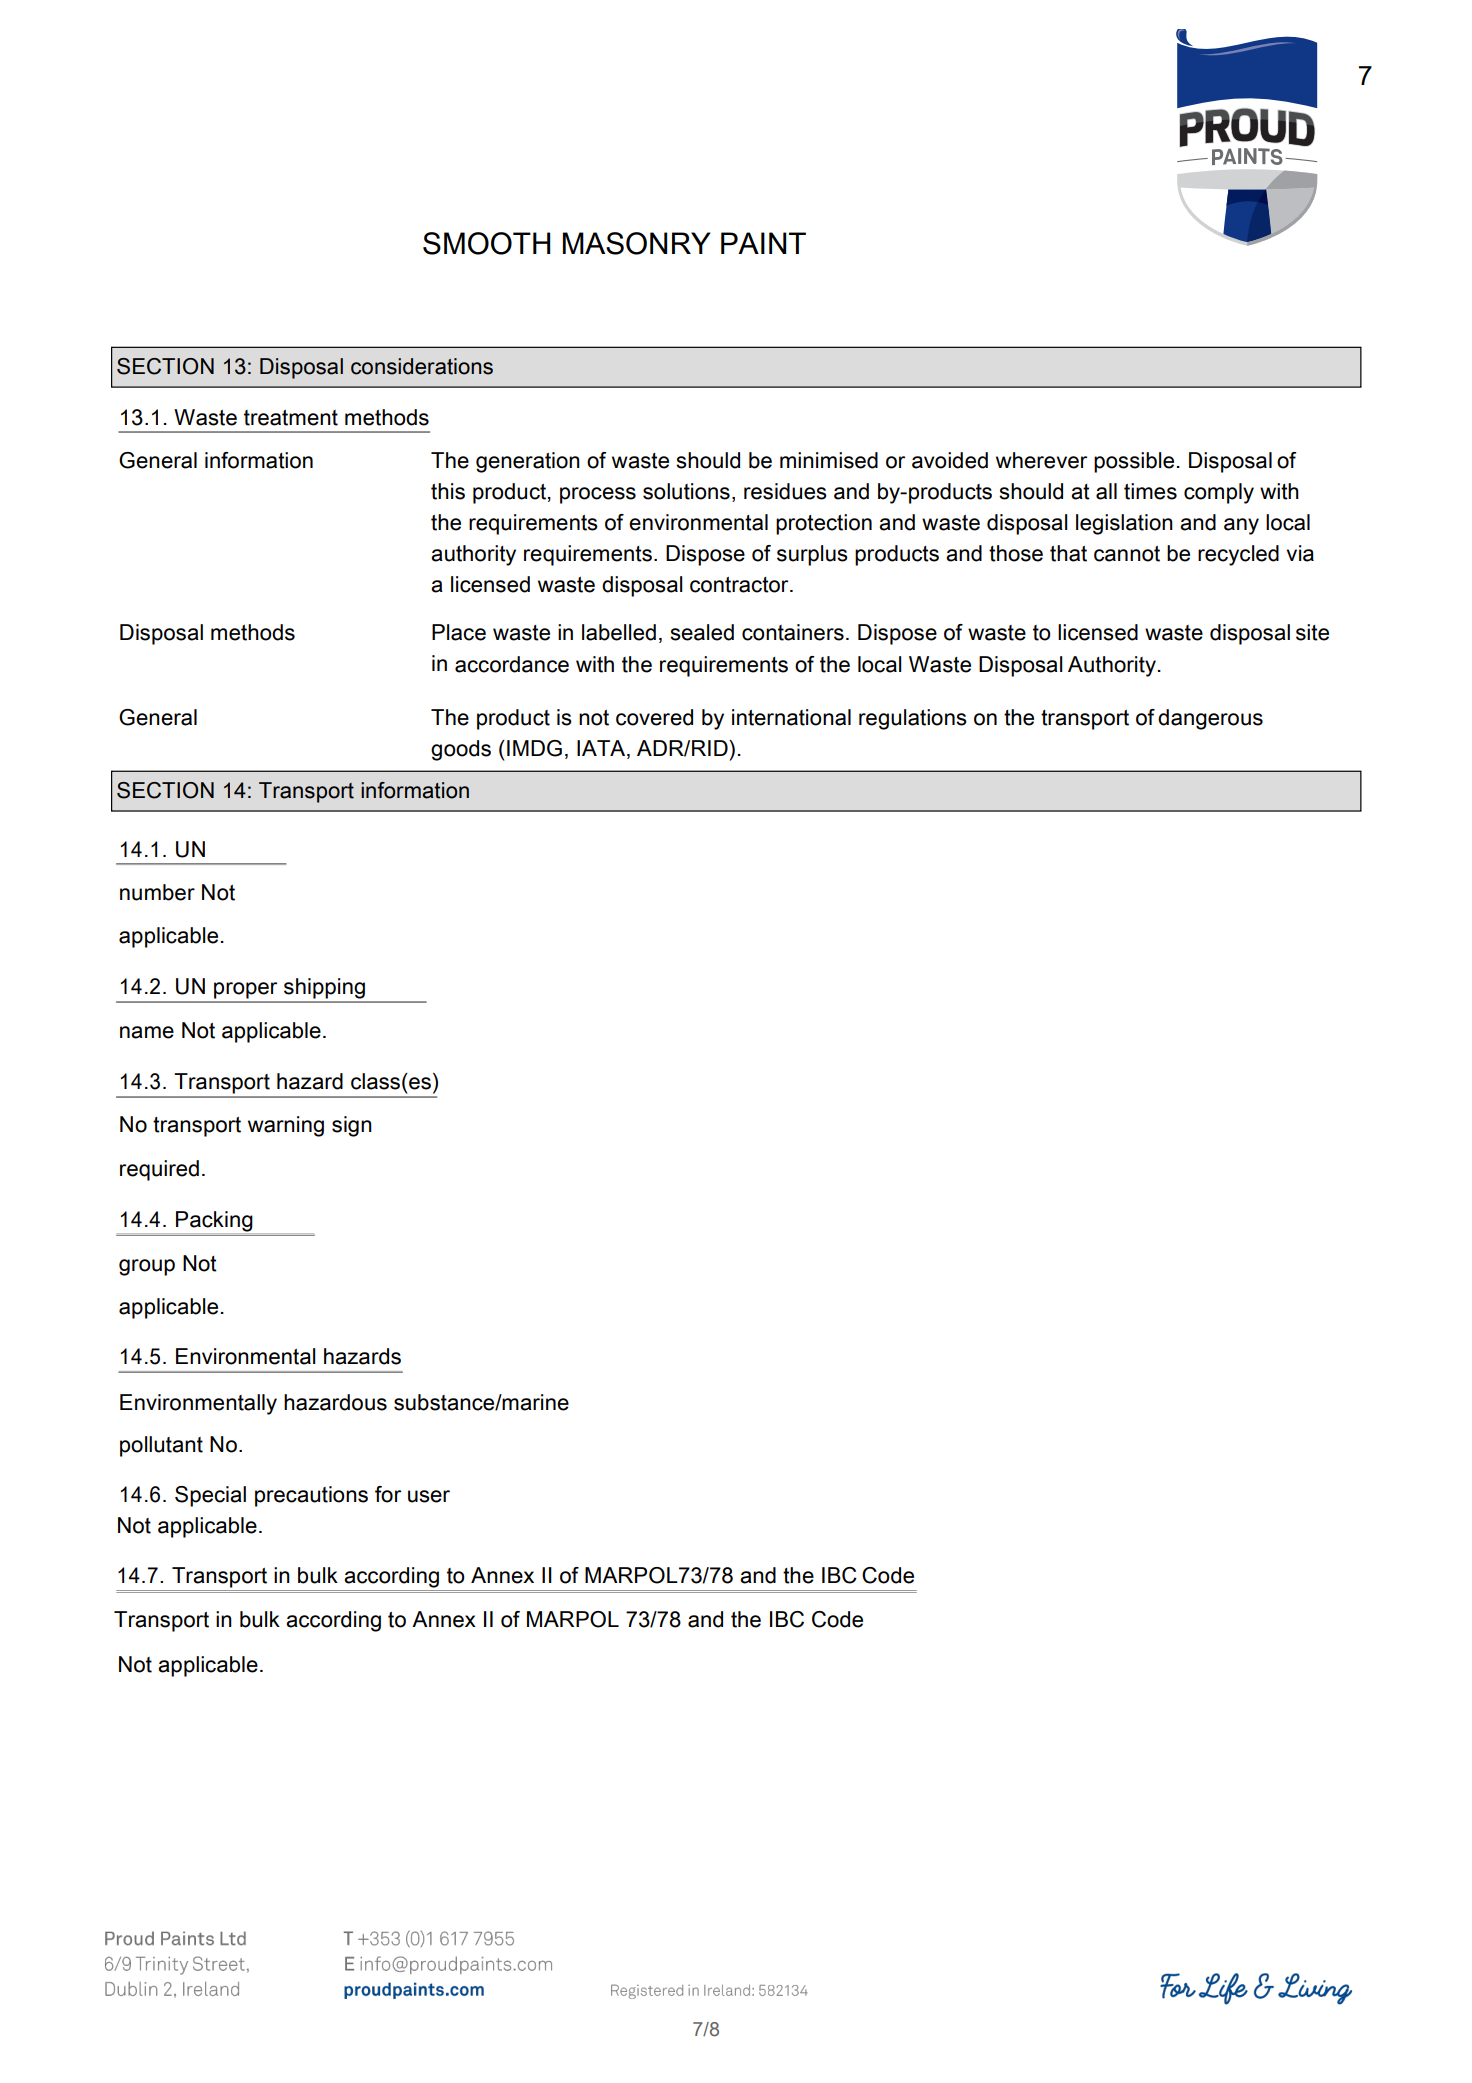 The width and height of the page is (1472, 2083). I want to click on precautions, so click(311, 1496).
